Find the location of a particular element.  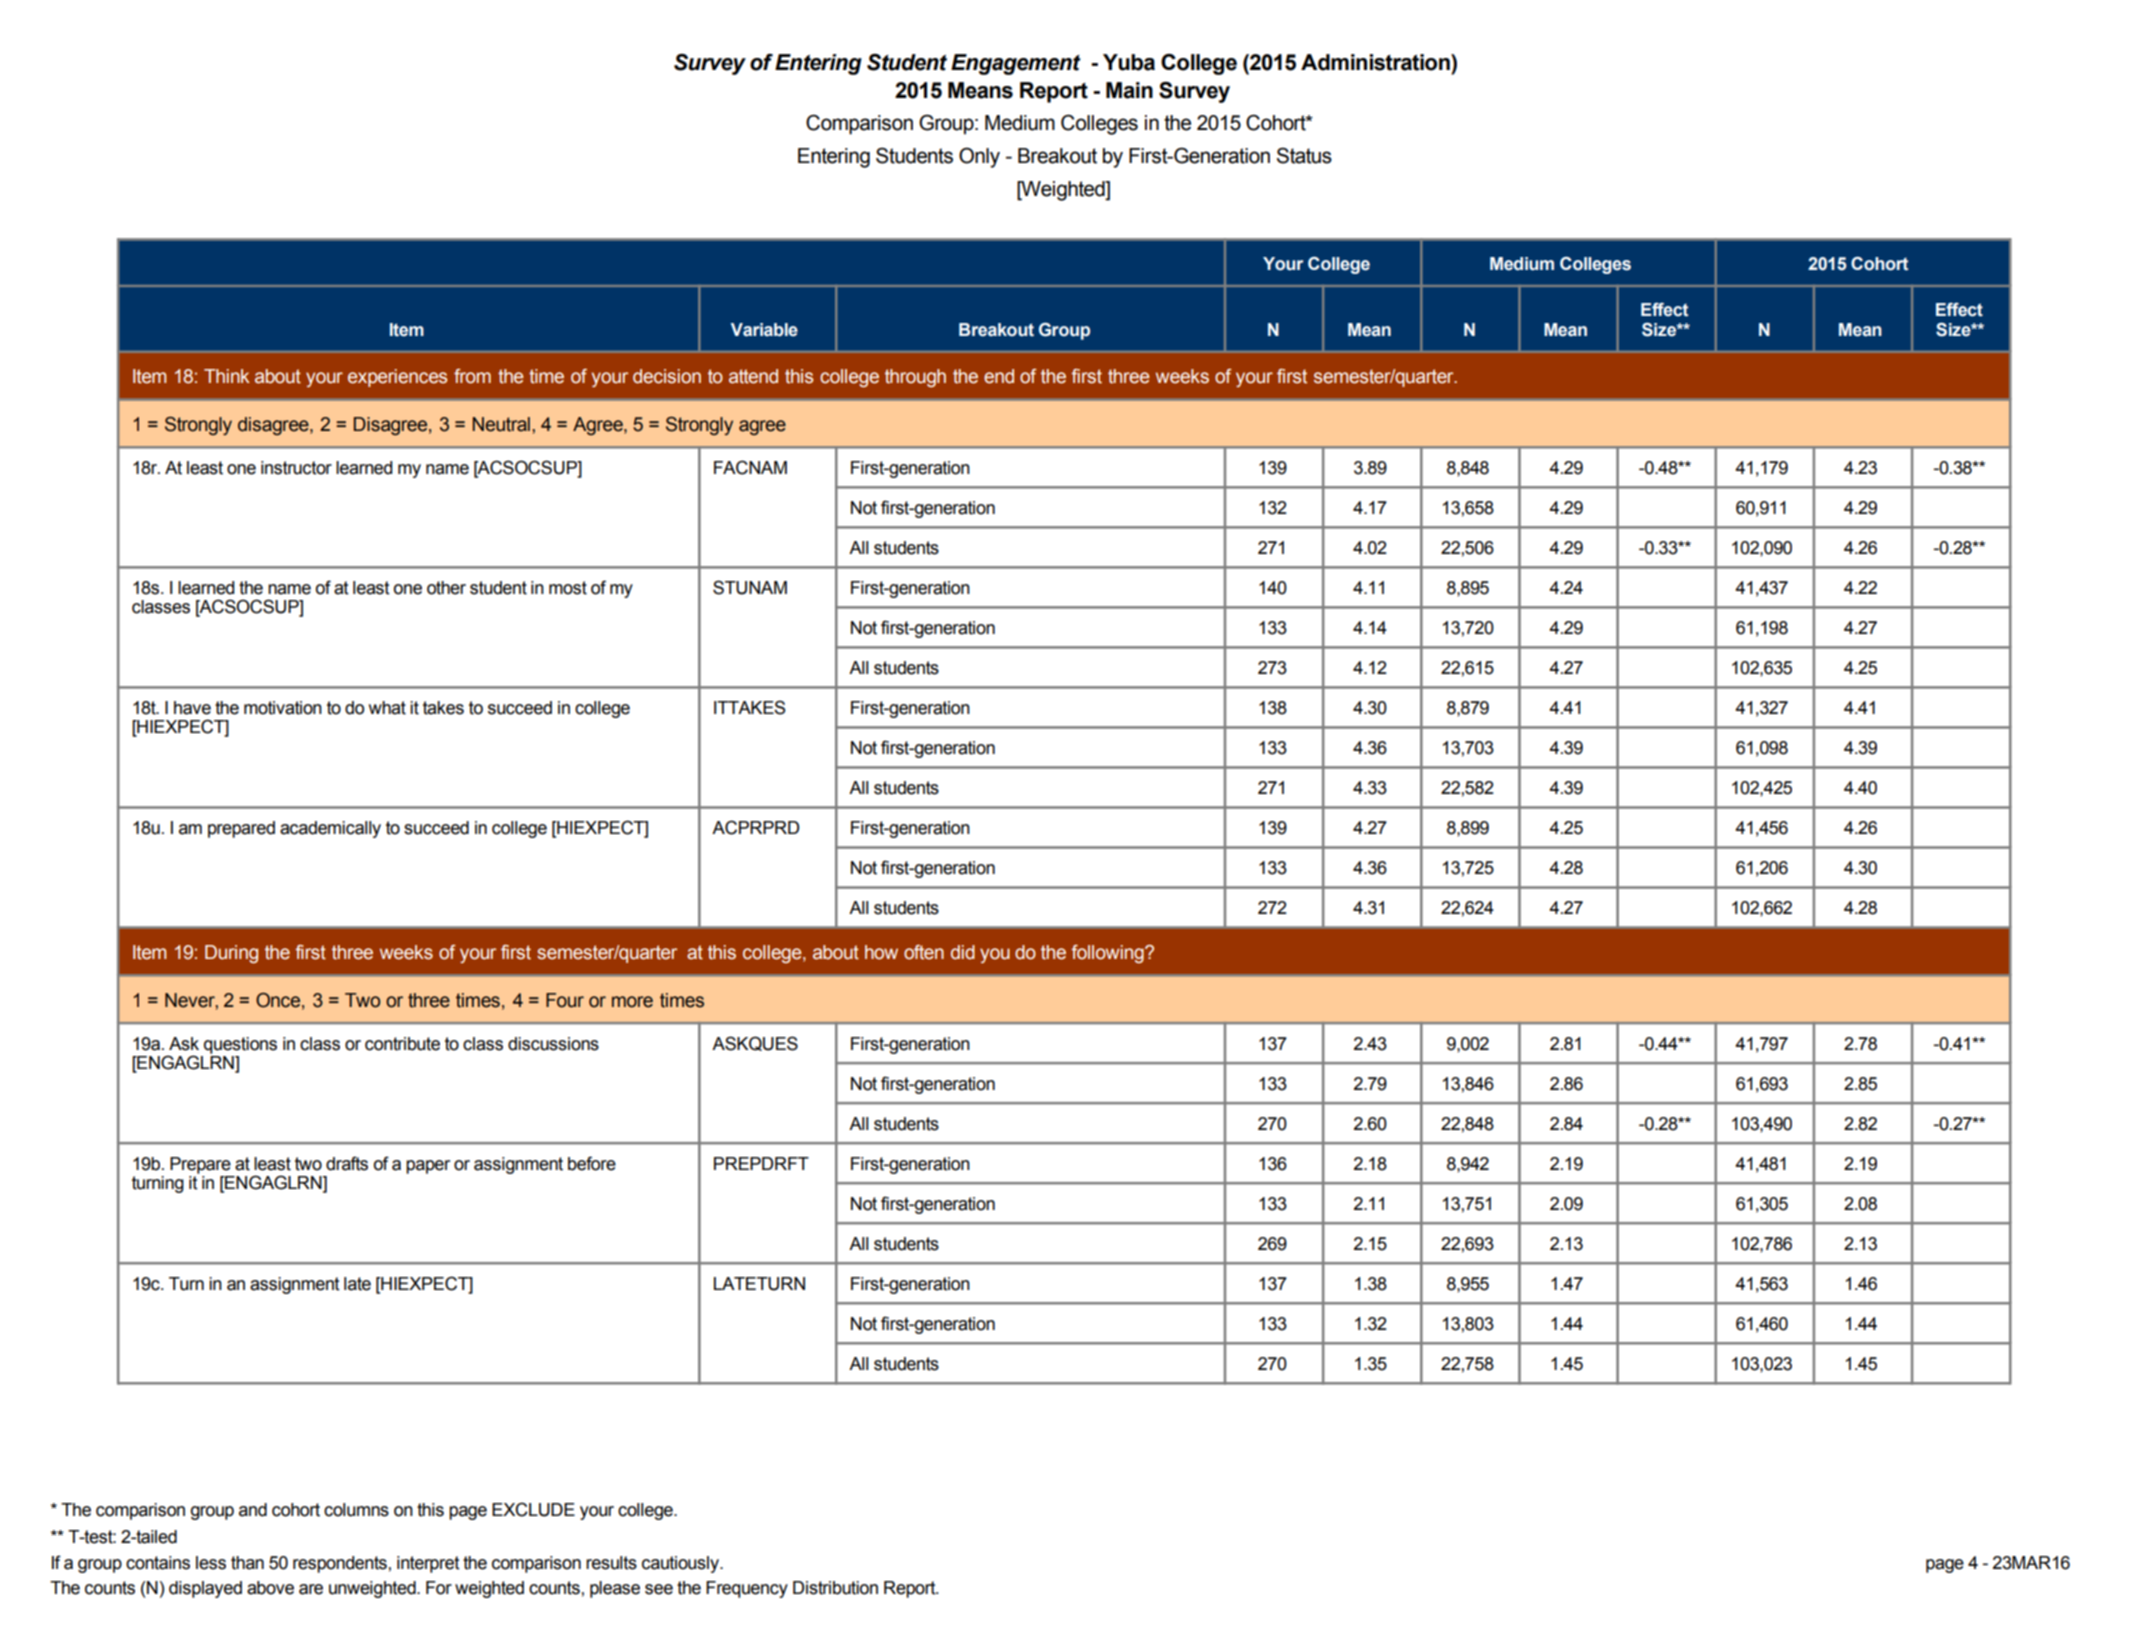

Main is located at coordinates (1129, 90).
